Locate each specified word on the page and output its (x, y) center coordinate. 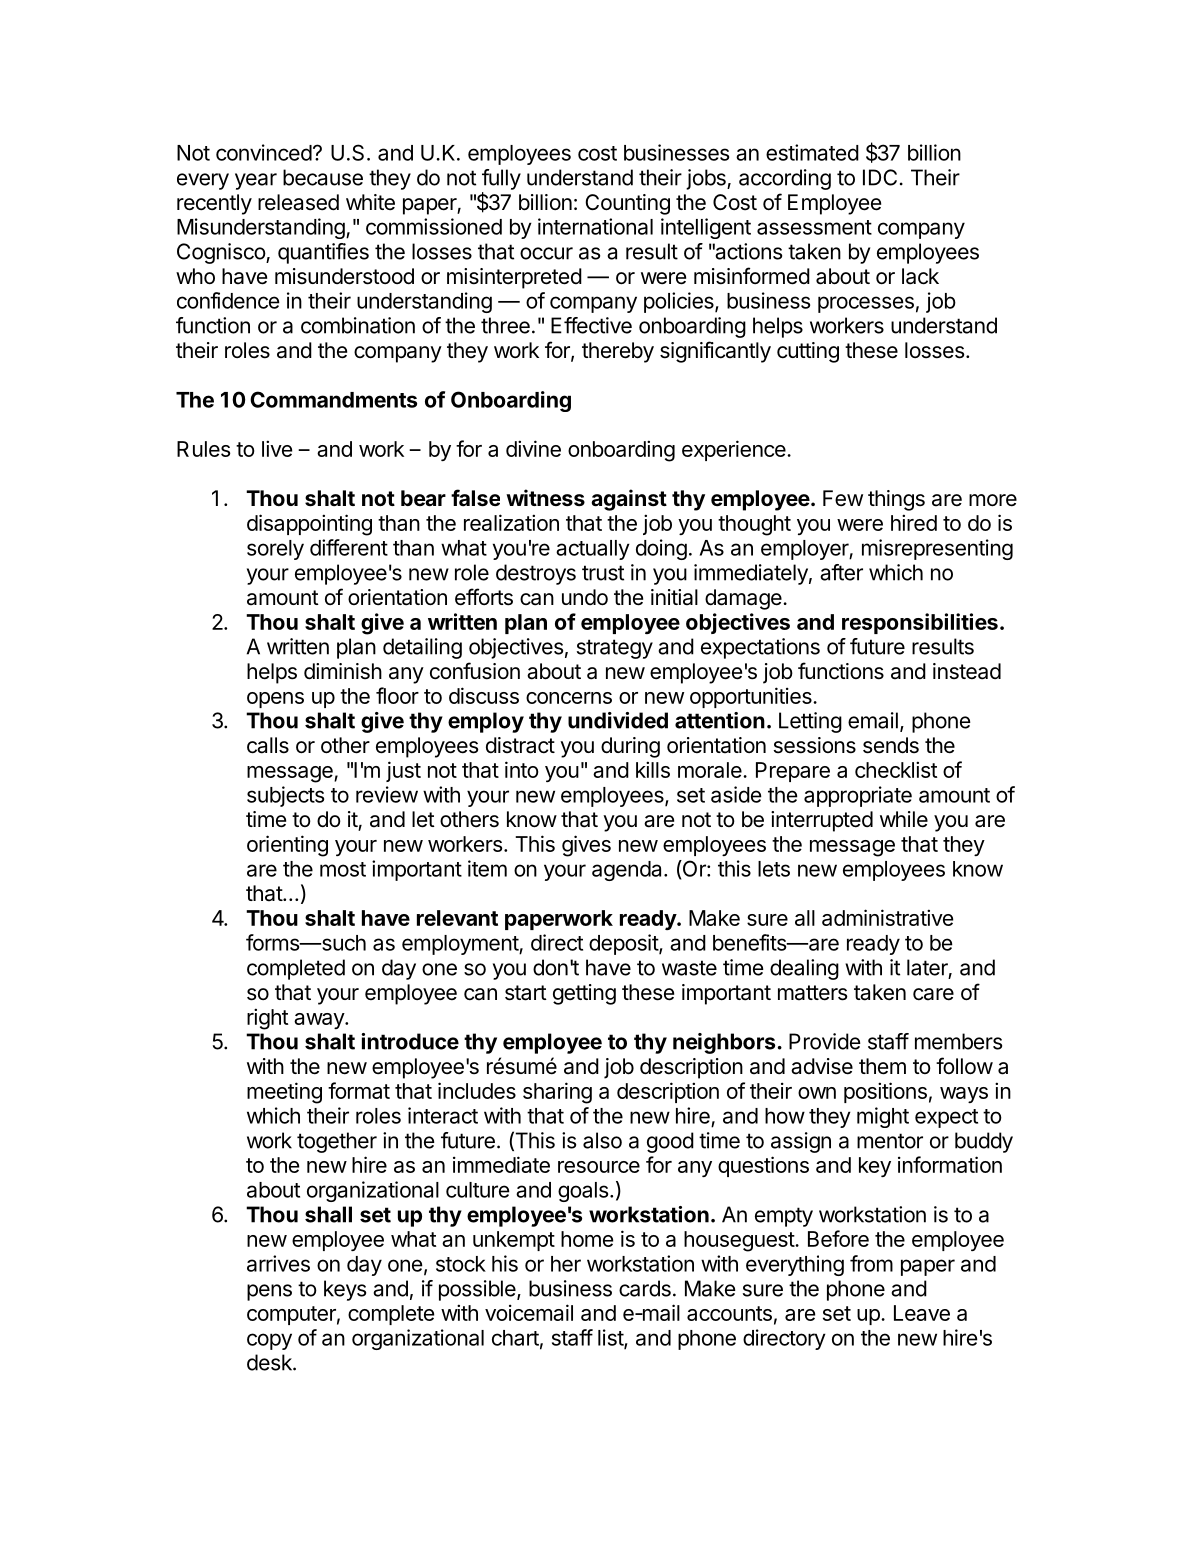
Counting (627, 204)
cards (645, 1288)
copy (269, 1341)
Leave (922, 1313)
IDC (880, 177)
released (298, 202)
